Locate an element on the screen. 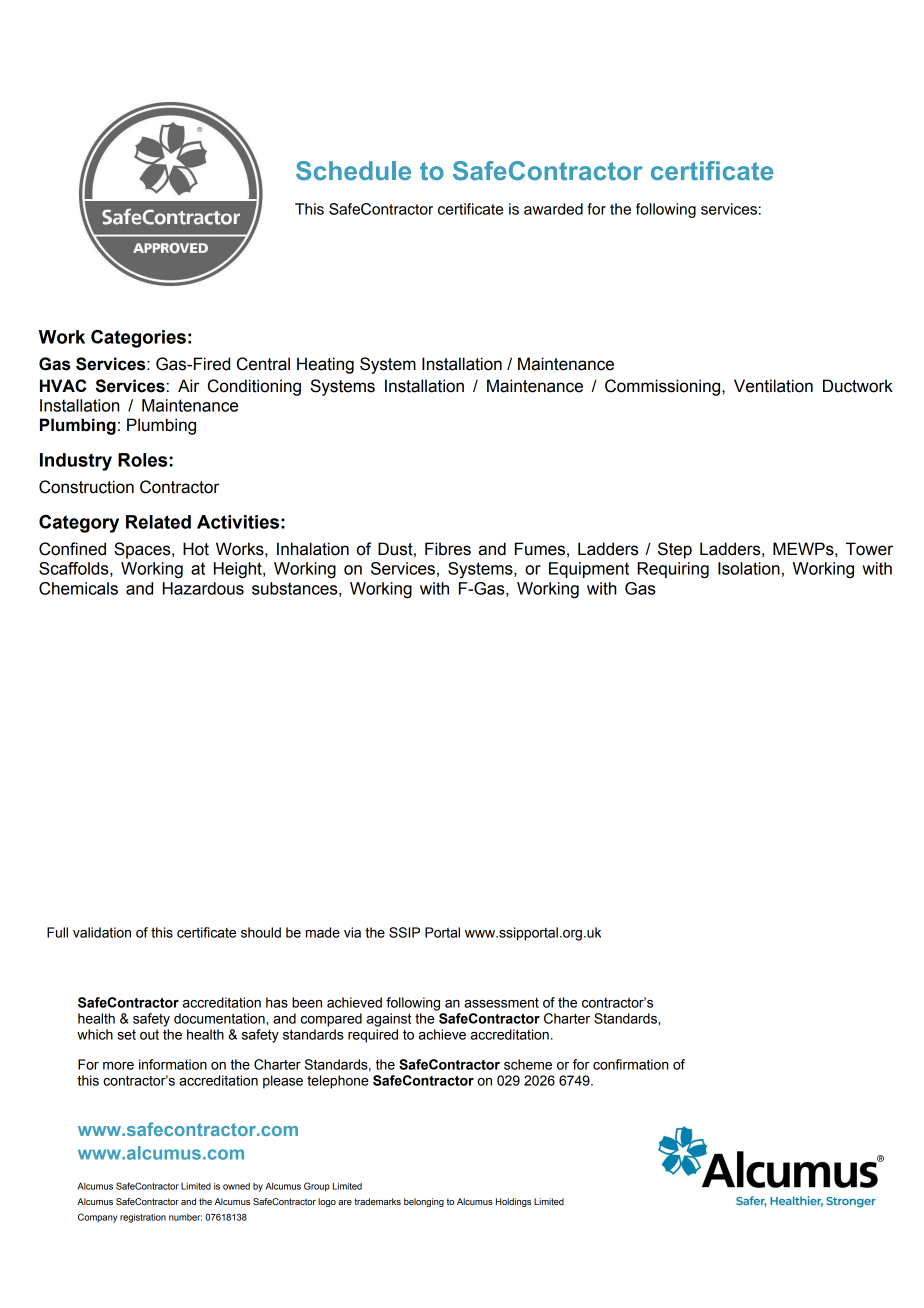 This screenshot has width=924, height=1308. Ventilation is located at coordinates (773, 386).
